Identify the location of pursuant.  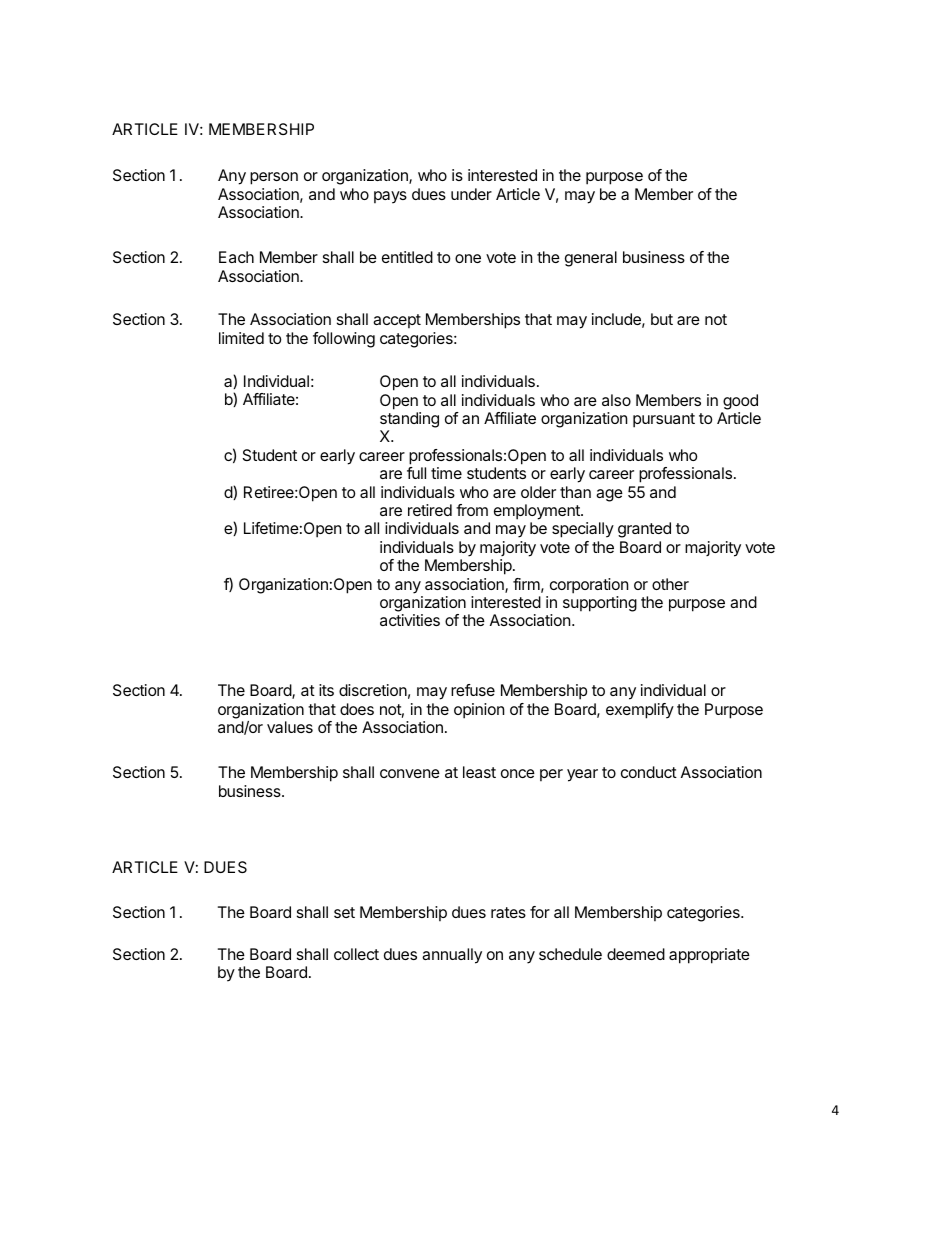
(664, 420).
